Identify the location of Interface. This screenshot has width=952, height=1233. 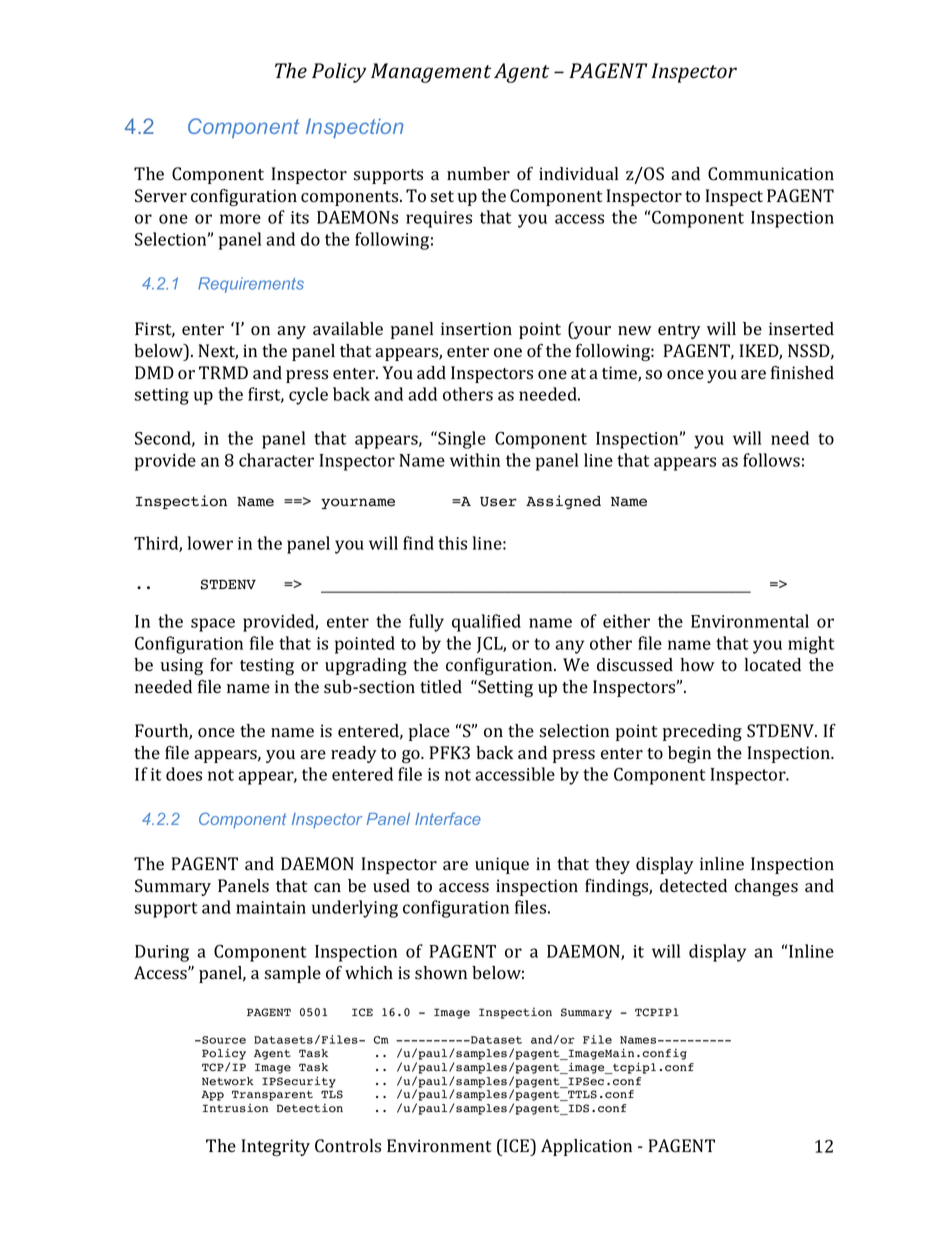
(448, 818).
